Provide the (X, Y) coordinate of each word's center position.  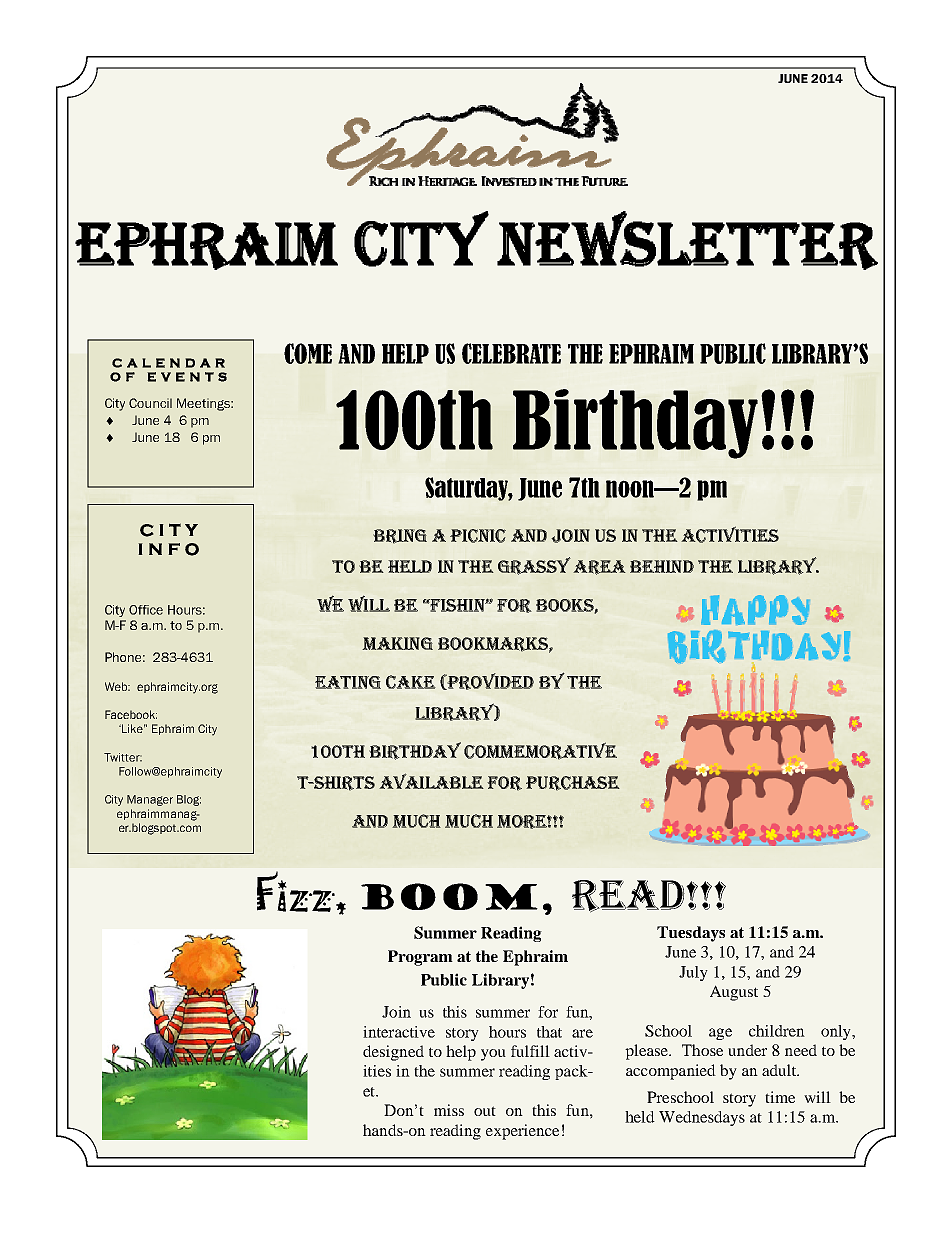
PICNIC (478, 536)
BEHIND (662, 566)
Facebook (131, 714)
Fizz (297, 891)
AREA (599, 567)
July (693, 973)
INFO (168, 549)
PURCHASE (573, 783)
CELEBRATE (511, 353)
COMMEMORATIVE (540, 751)
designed (393, 1053)
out (485, 1111)
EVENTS (187, 377)
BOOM (449, 896)
